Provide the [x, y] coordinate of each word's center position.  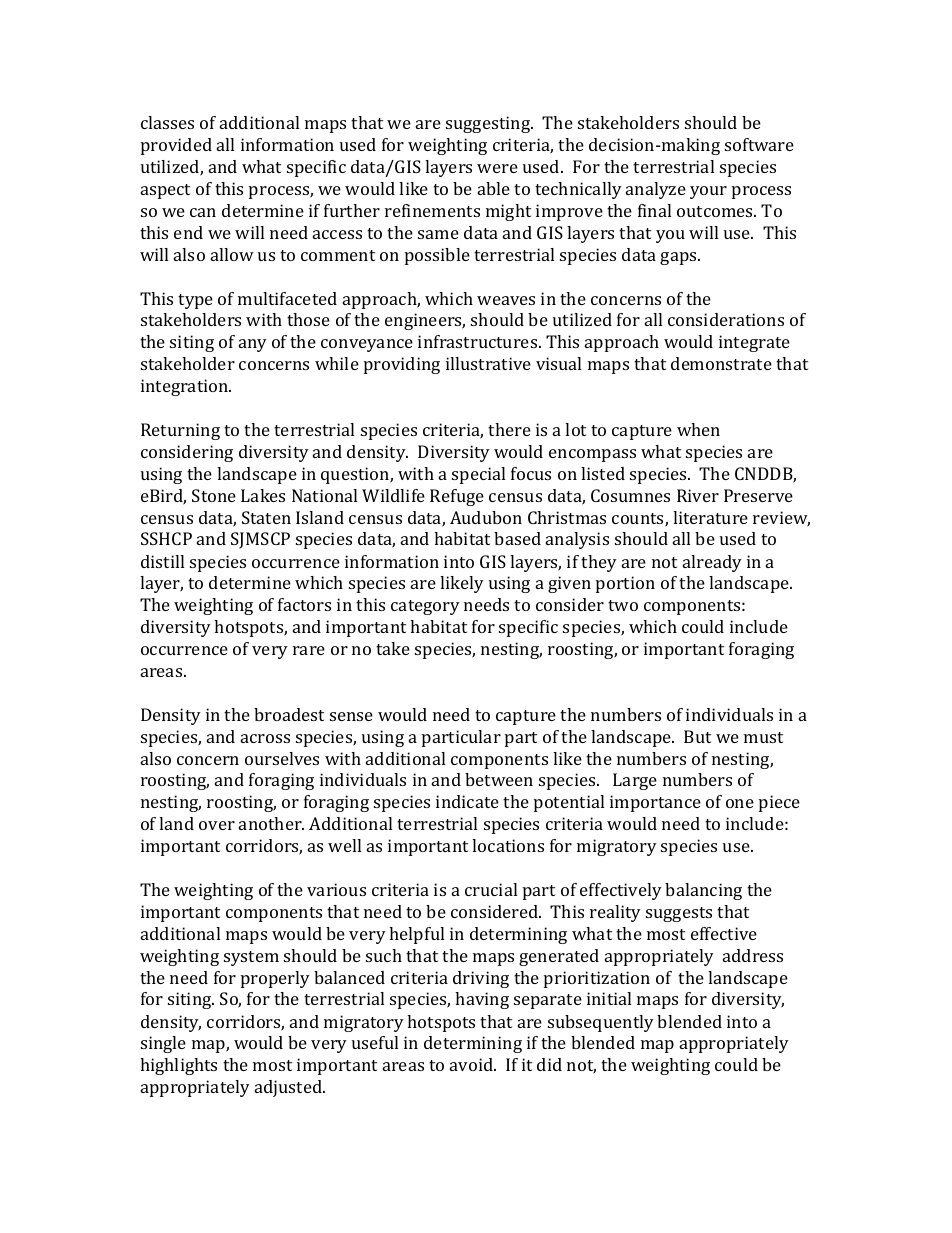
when [698, 429]
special [478, 475]
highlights [178, 1066]
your [708, 192]
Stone [214, 495]
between [499, 779]
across [265, 738]
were [497, 168]
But [697, 736]
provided [176, 146]
